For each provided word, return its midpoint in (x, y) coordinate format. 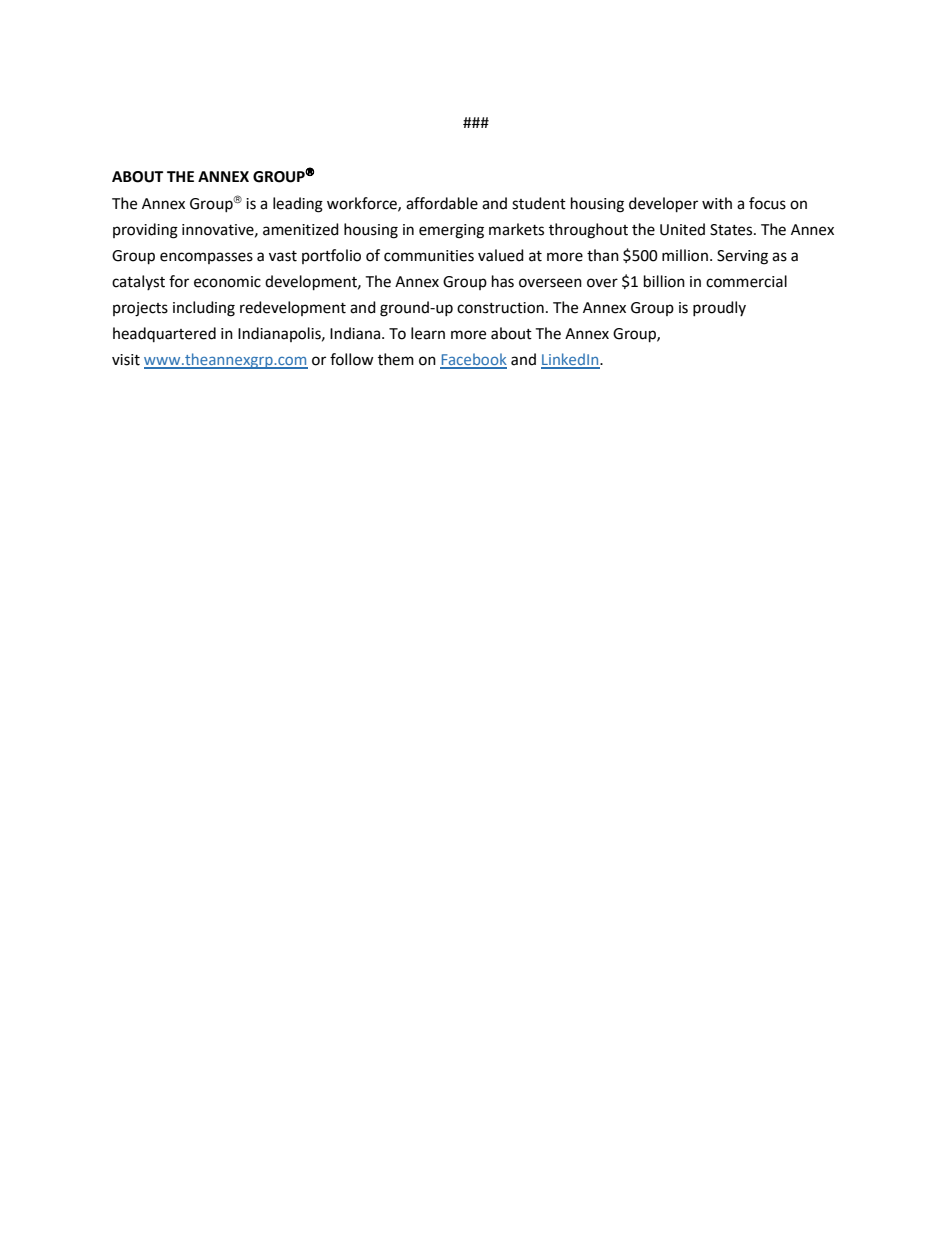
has (503, 281)
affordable (442, 203)
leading (298, 205)
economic (227, 282)
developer (663, 205)
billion (664, 281)
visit (126, 360)
